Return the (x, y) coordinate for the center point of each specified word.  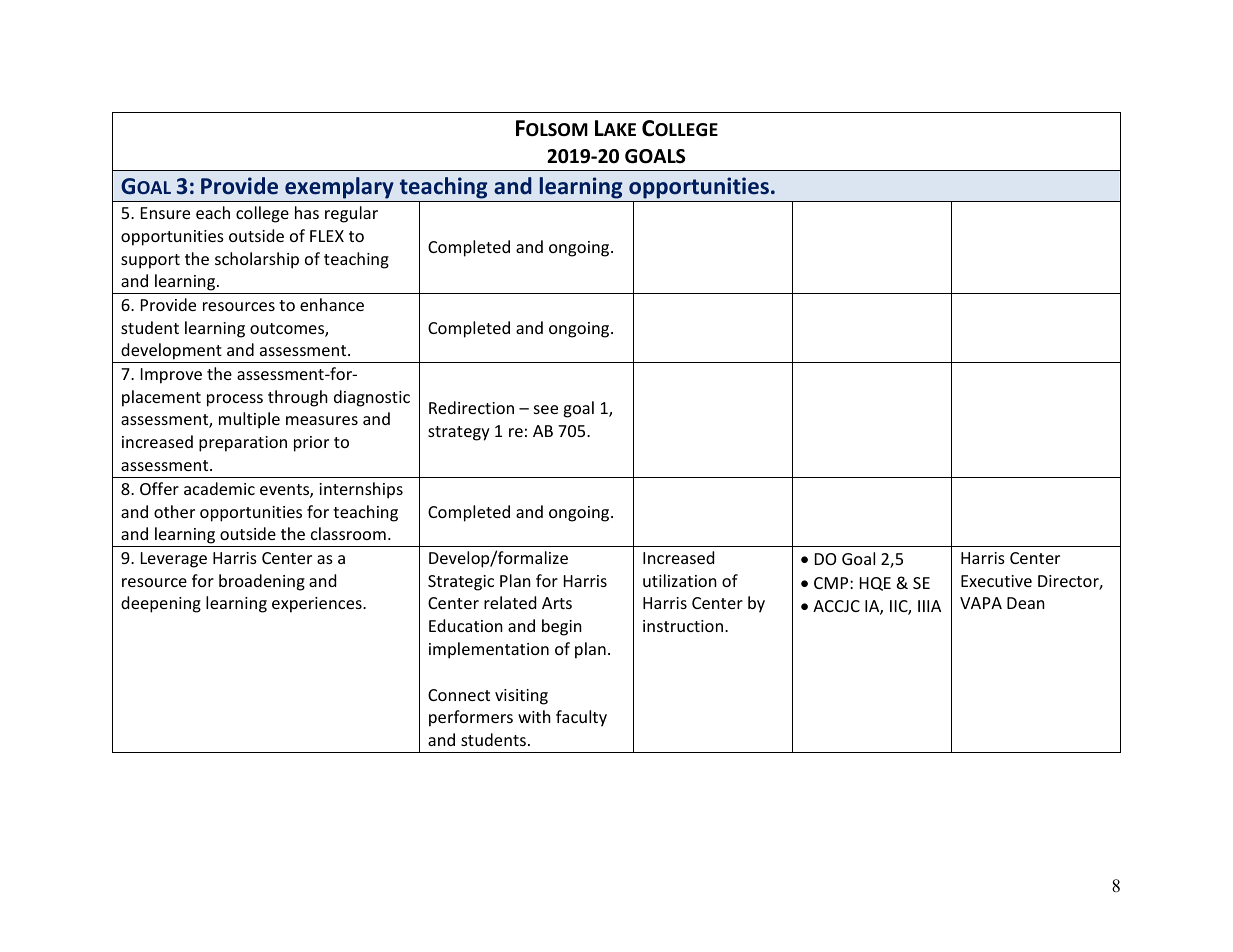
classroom (348, 533)
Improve (171, 376)
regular (351, 214)
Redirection (471, 407)
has (307, 212)
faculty (581, 718)
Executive (996, 581)
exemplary (339, 188)
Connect (459, 695)
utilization (680, 580)
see (546, 409)
